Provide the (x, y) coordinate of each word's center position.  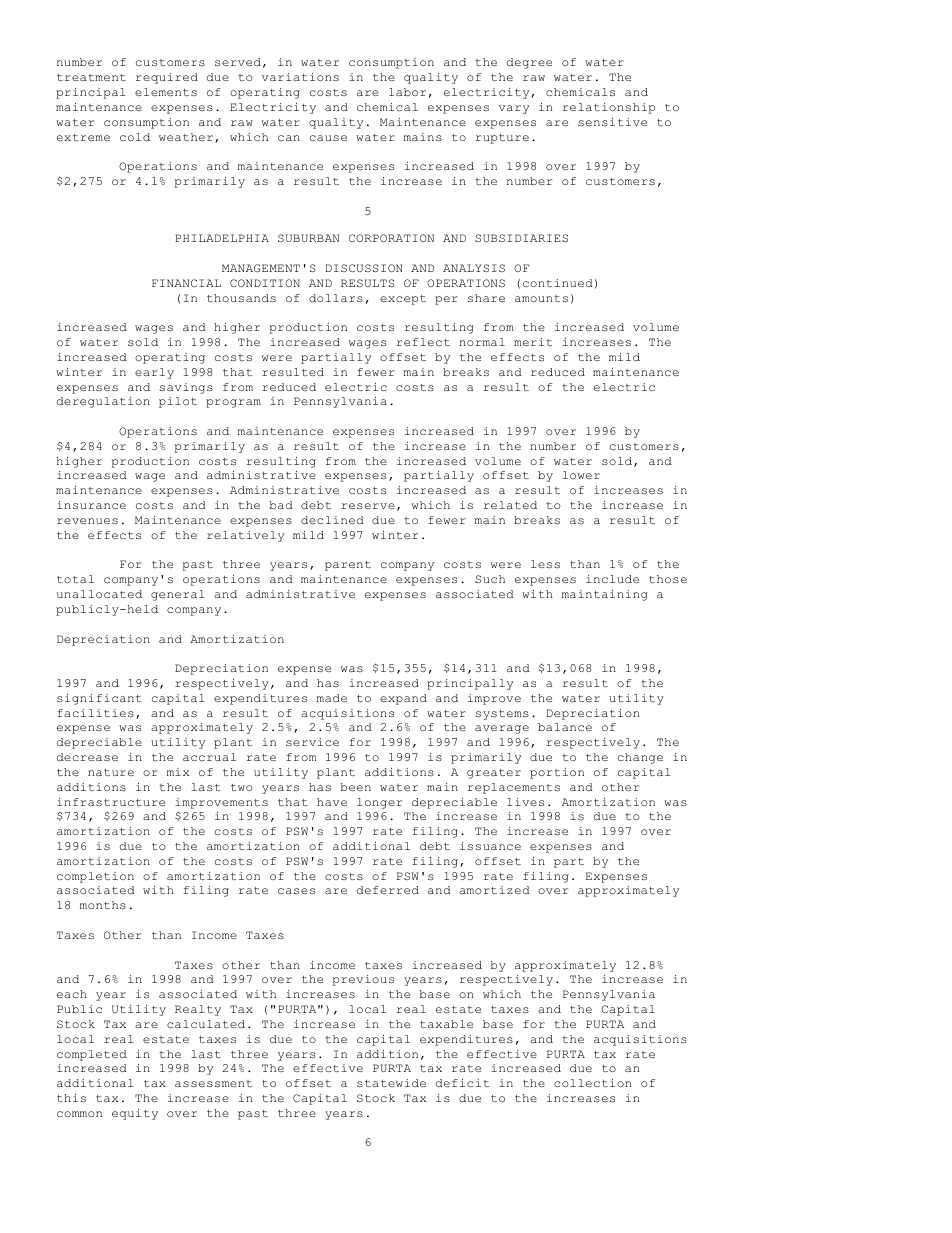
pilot (178, 402)
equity (135, 1114)
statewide (391, 1083)
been (355, 787)
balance (565, 727)
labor (407, 92)
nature (111, 772)
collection (593, 1083)
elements (166, 92)
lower (581, 475)
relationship (609, 108)
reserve (368, 506)
